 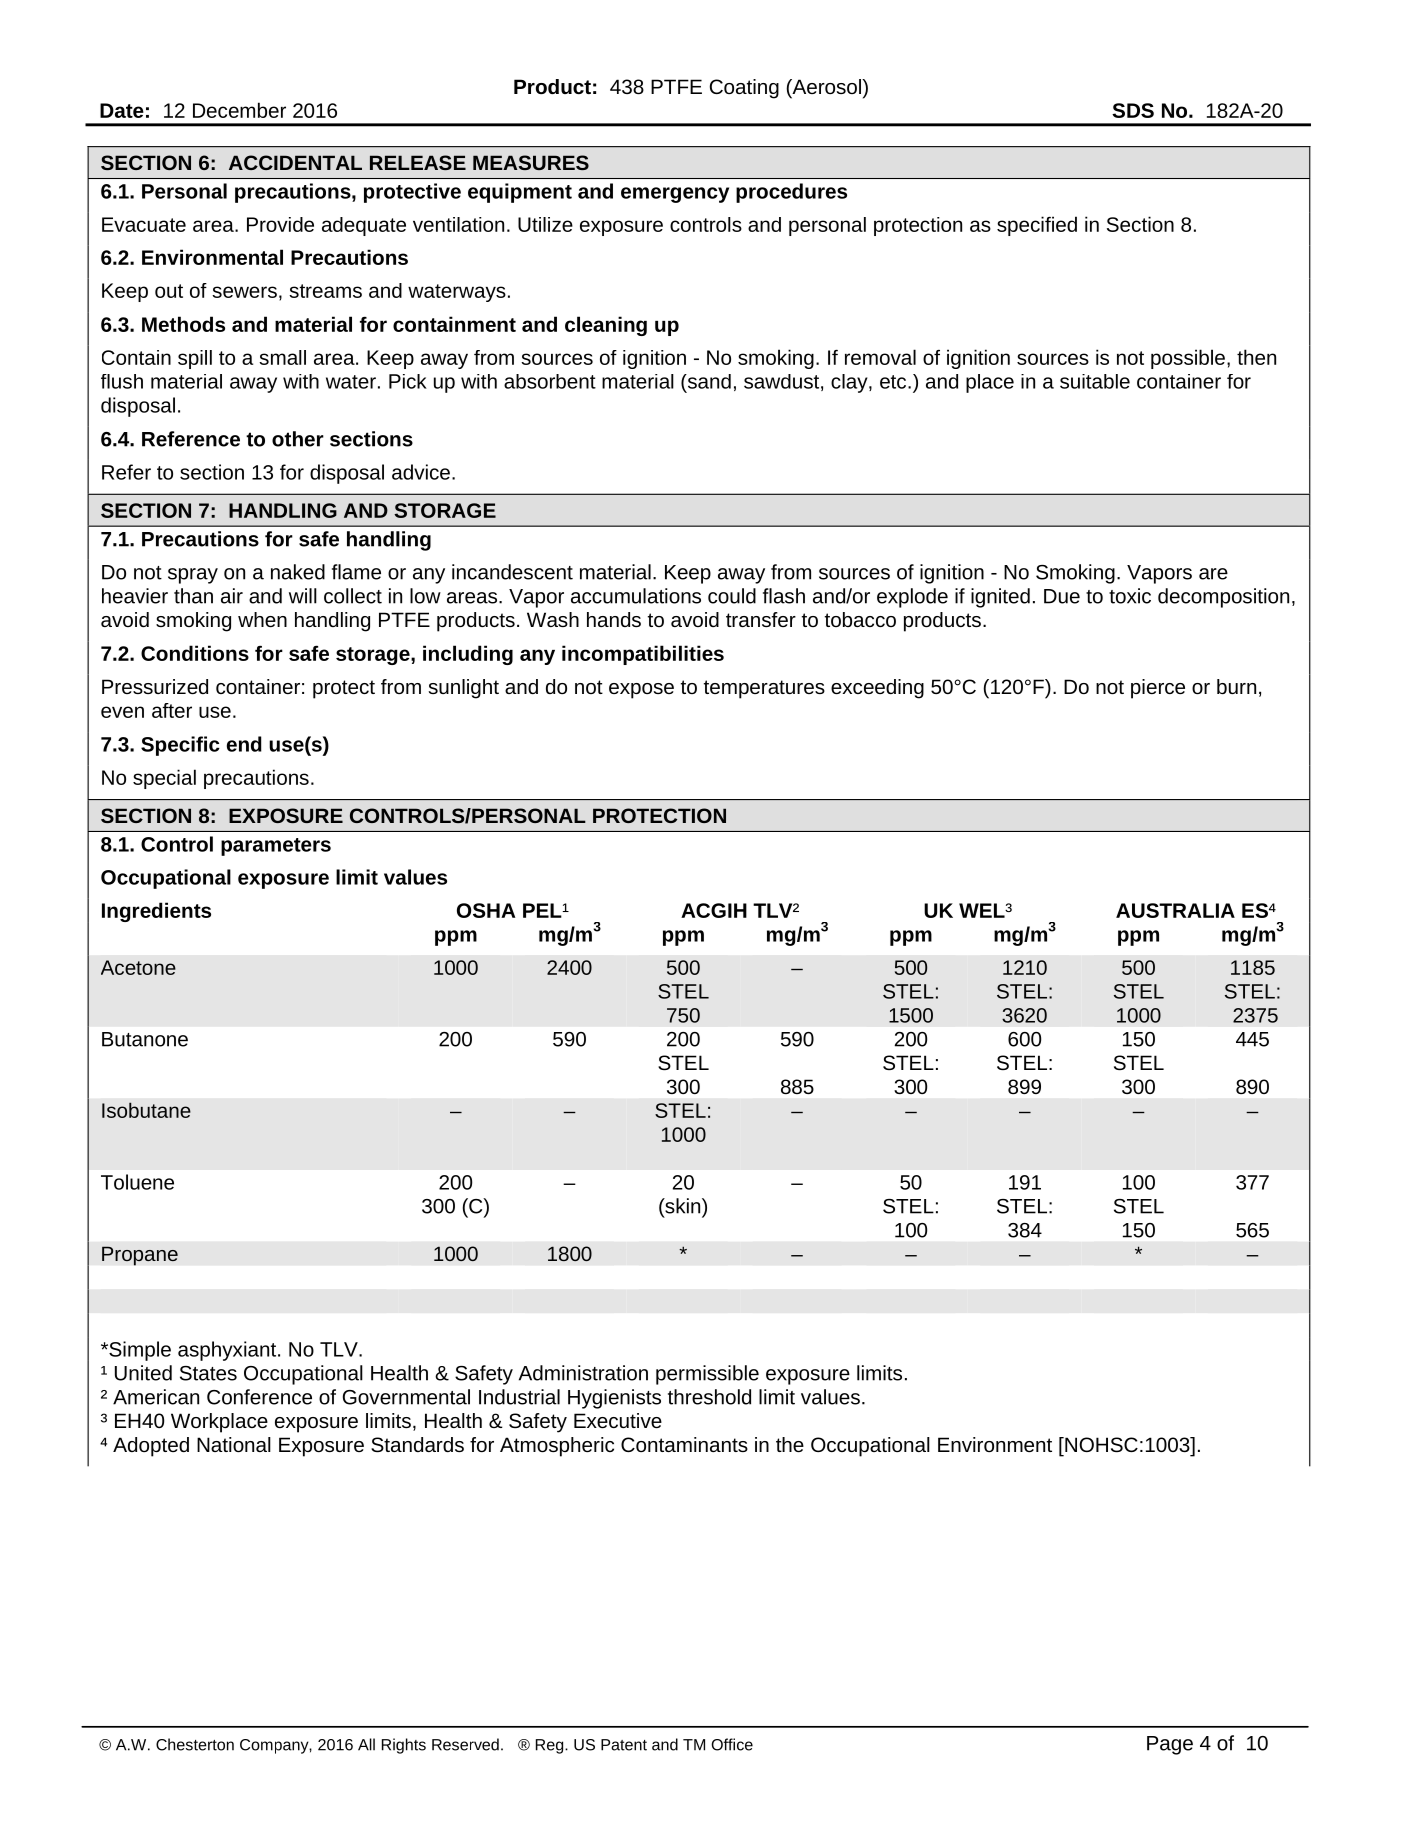 What do you see at coordinates (675, 195) in the page?
I see `emergency` at bounding box center [675, 195].
